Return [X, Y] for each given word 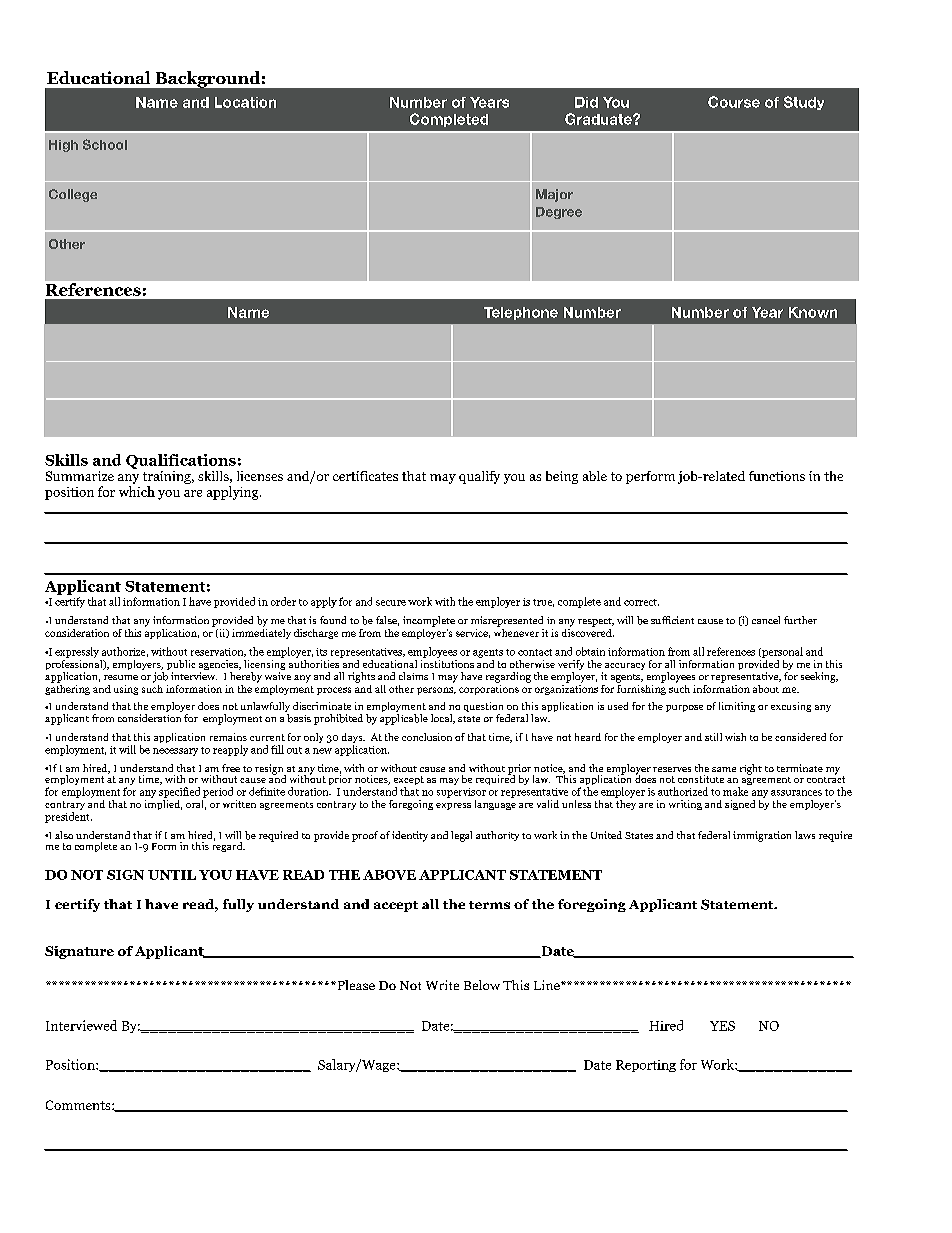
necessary [175, 752]
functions [777, 476]
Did [586, 102]
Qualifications [181, 461]
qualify [479, 477]
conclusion [427, 737]
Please [355, 985]
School [105, 144]
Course [734, 102]
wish [735, 737]
